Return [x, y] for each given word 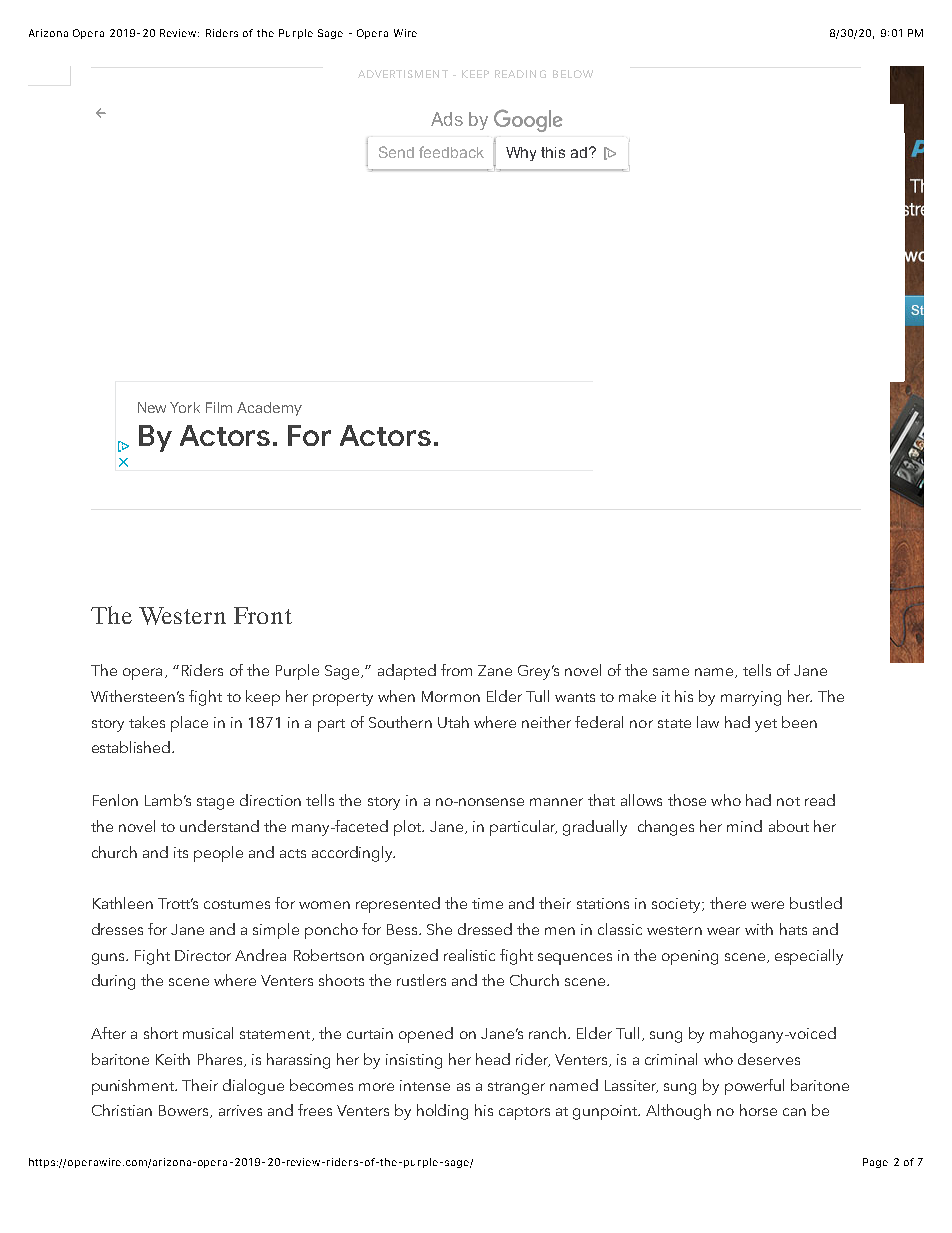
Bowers [185, 1111]
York [185, 407]
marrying [751, 698]
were [767, 905]
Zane [495, 670]
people [218, 854]
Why [521, 154]
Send [396, 152]
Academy [269, 409]
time [487, 903]
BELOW [573, 74]
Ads [447, 119]
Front [263, 615]
